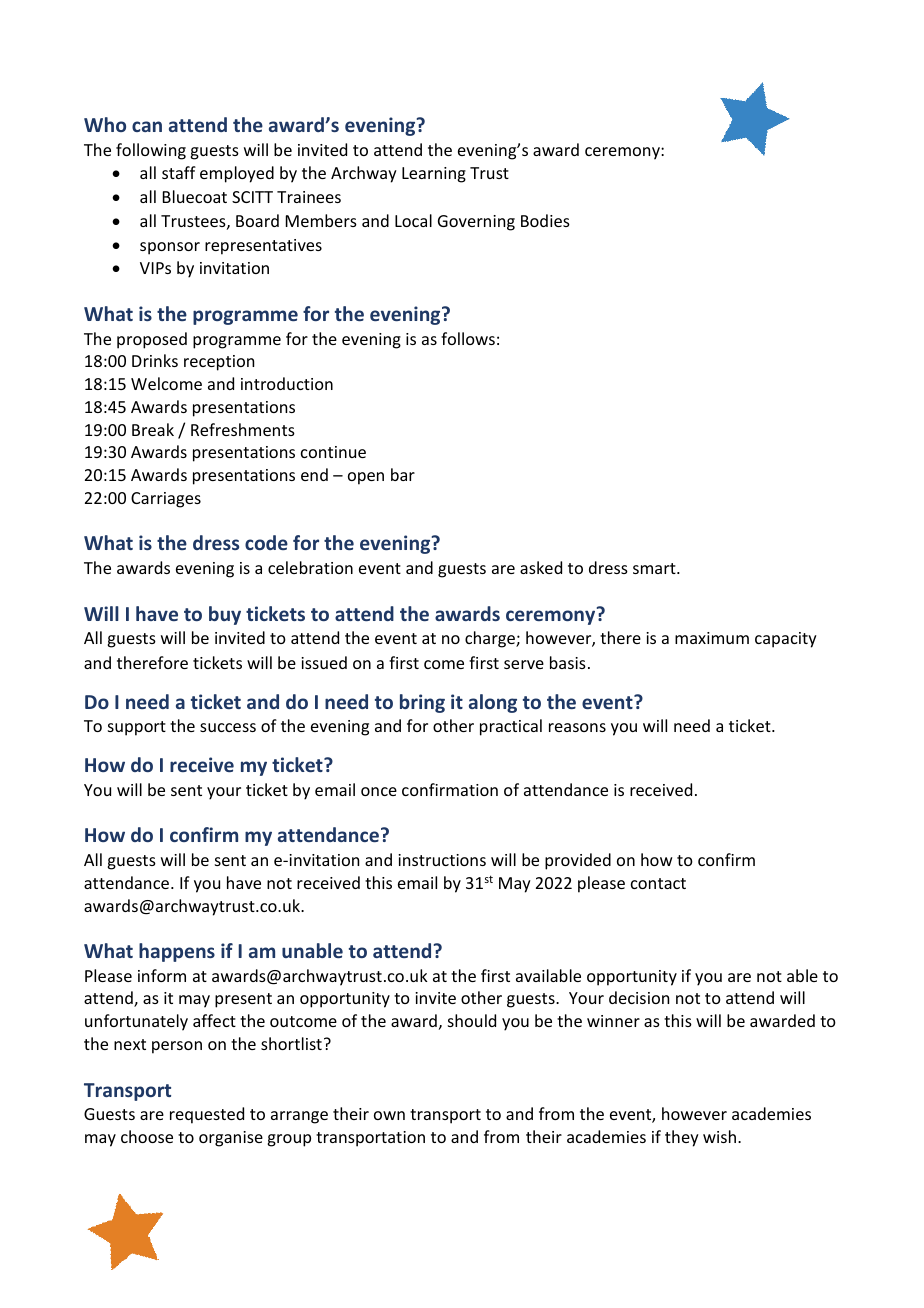 This screenshot has height=1308, width=924. Describe the element at coordinates (545, 220) in the screenshot. I see `Bodies` at that location.
